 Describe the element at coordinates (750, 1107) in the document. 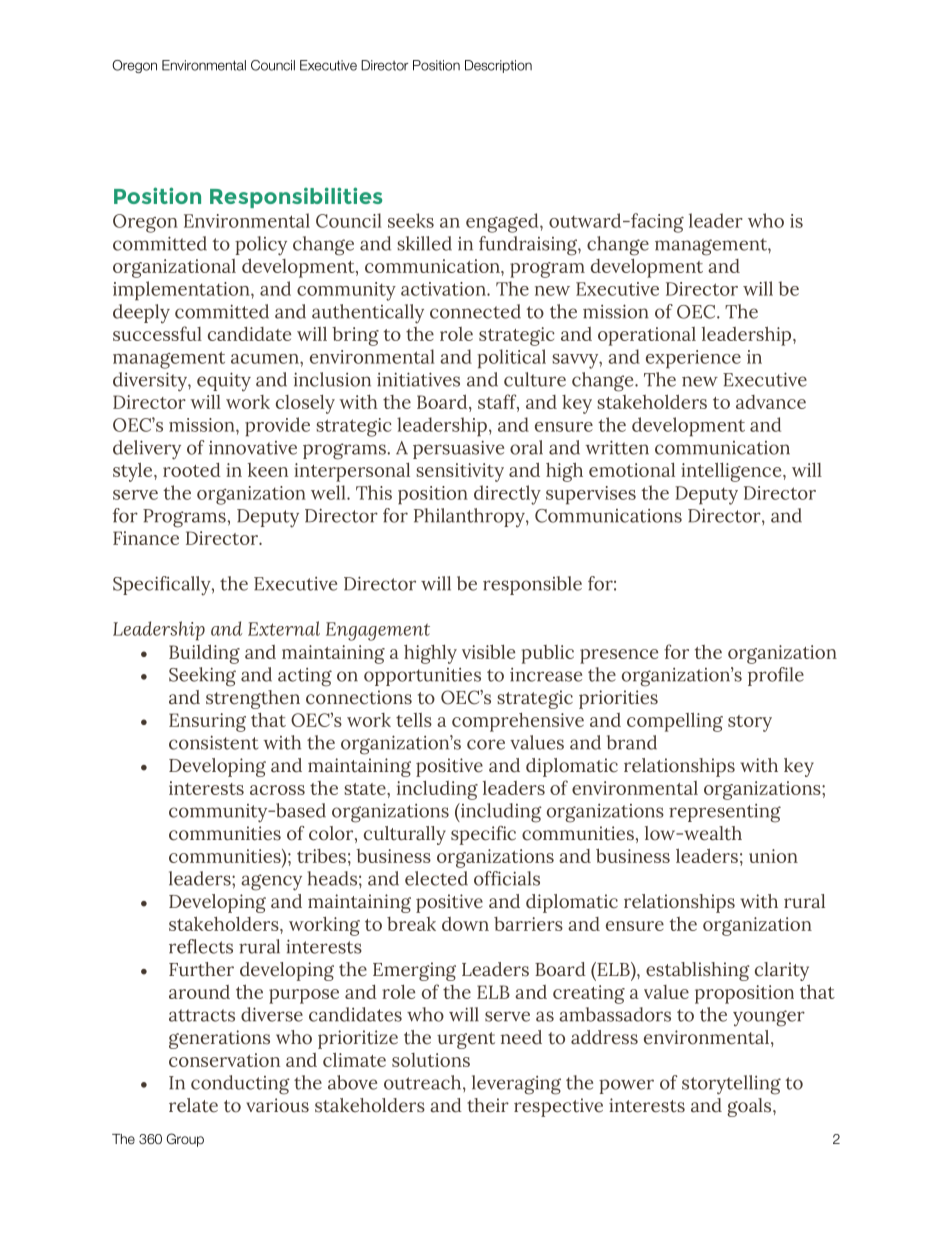

I see `goals` at that location.
